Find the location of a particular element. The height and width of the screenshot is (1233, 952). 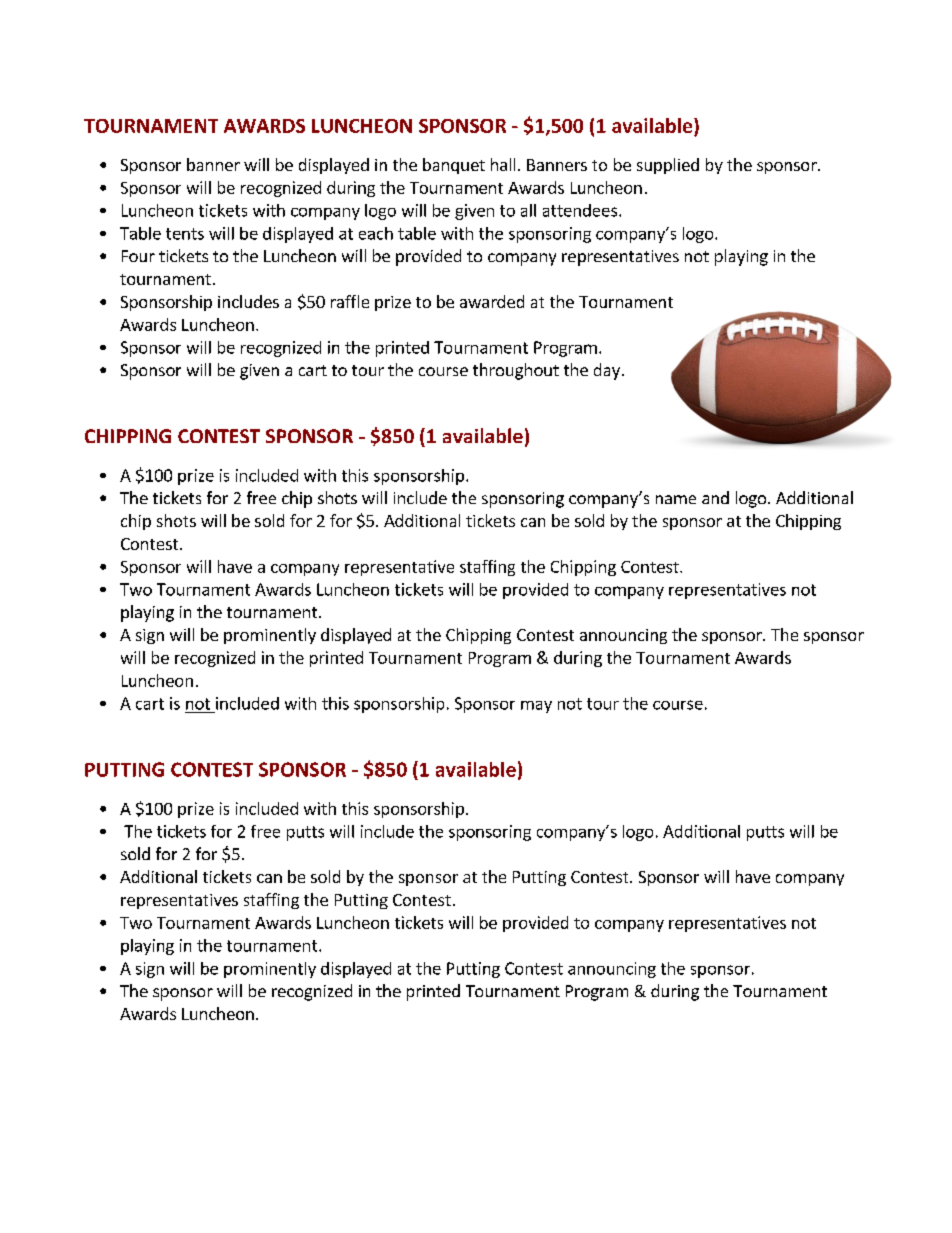

supplied is located at coordinates (668, 166).
